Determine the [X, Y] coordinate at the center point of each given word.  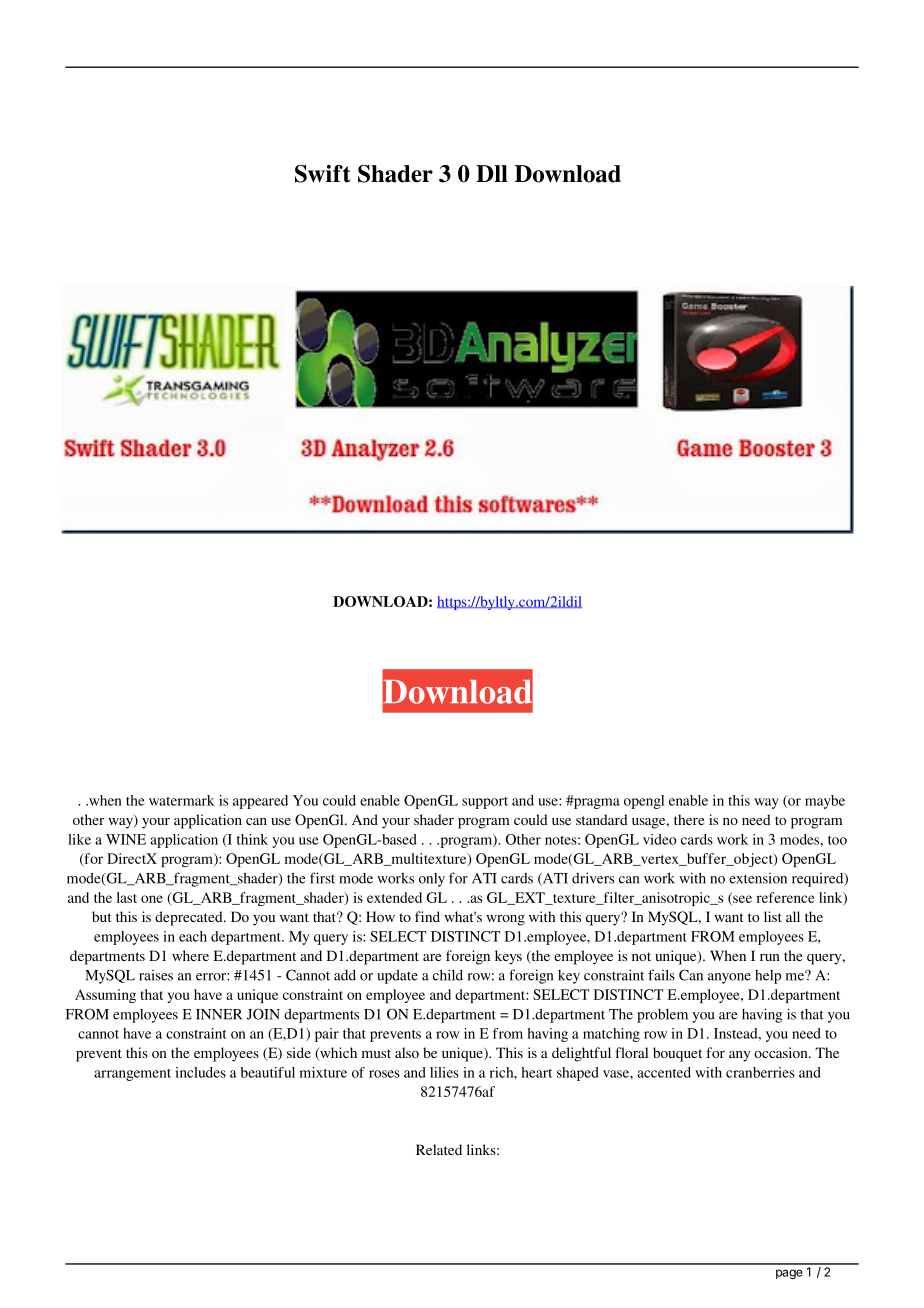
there [689, 819]
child [448, 975]
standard [602, 819]
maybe [825, 802]
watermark [182, 800]
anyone [729, 978]
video [659, 839]
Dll [492, 173]
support [485, 803]
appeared [260, 802]
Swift [323, 174]
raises [156, 975]
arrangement [132, 1075]
